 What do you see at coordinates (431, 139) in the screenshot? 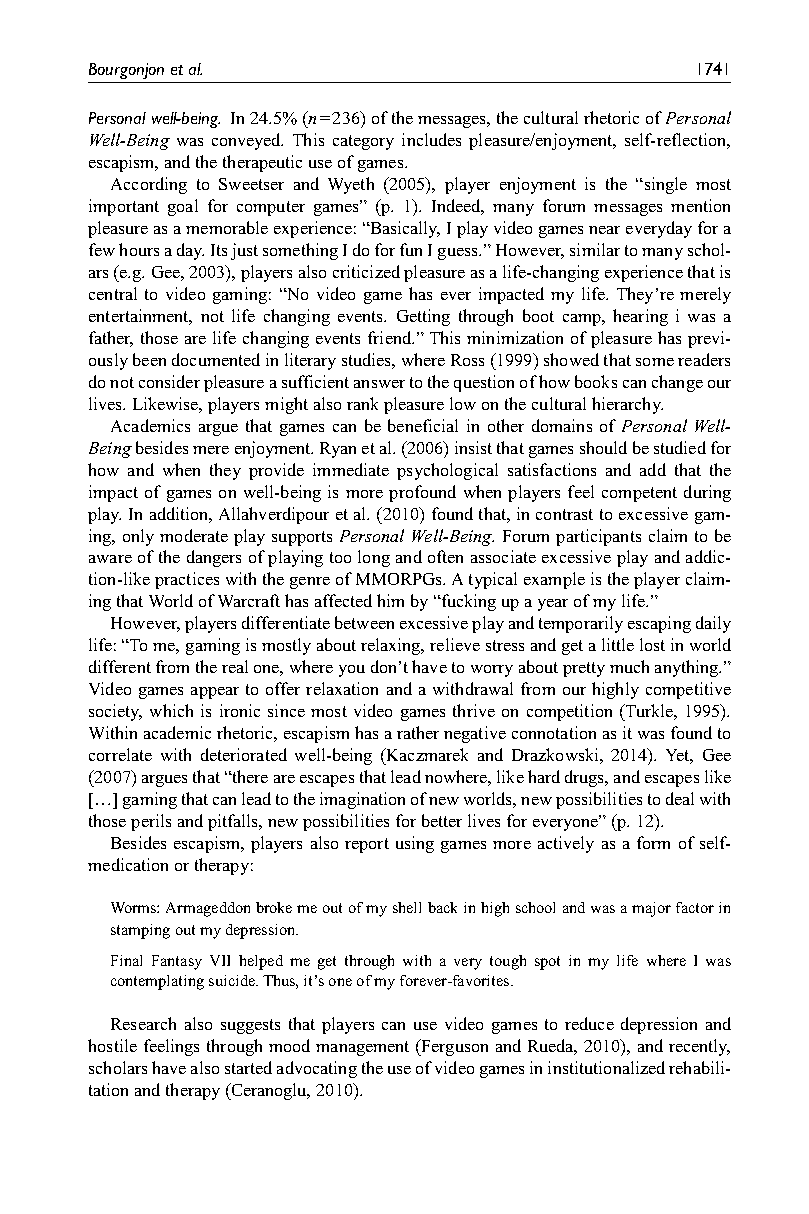
I see `includes` at bounding box center [431, 139].
